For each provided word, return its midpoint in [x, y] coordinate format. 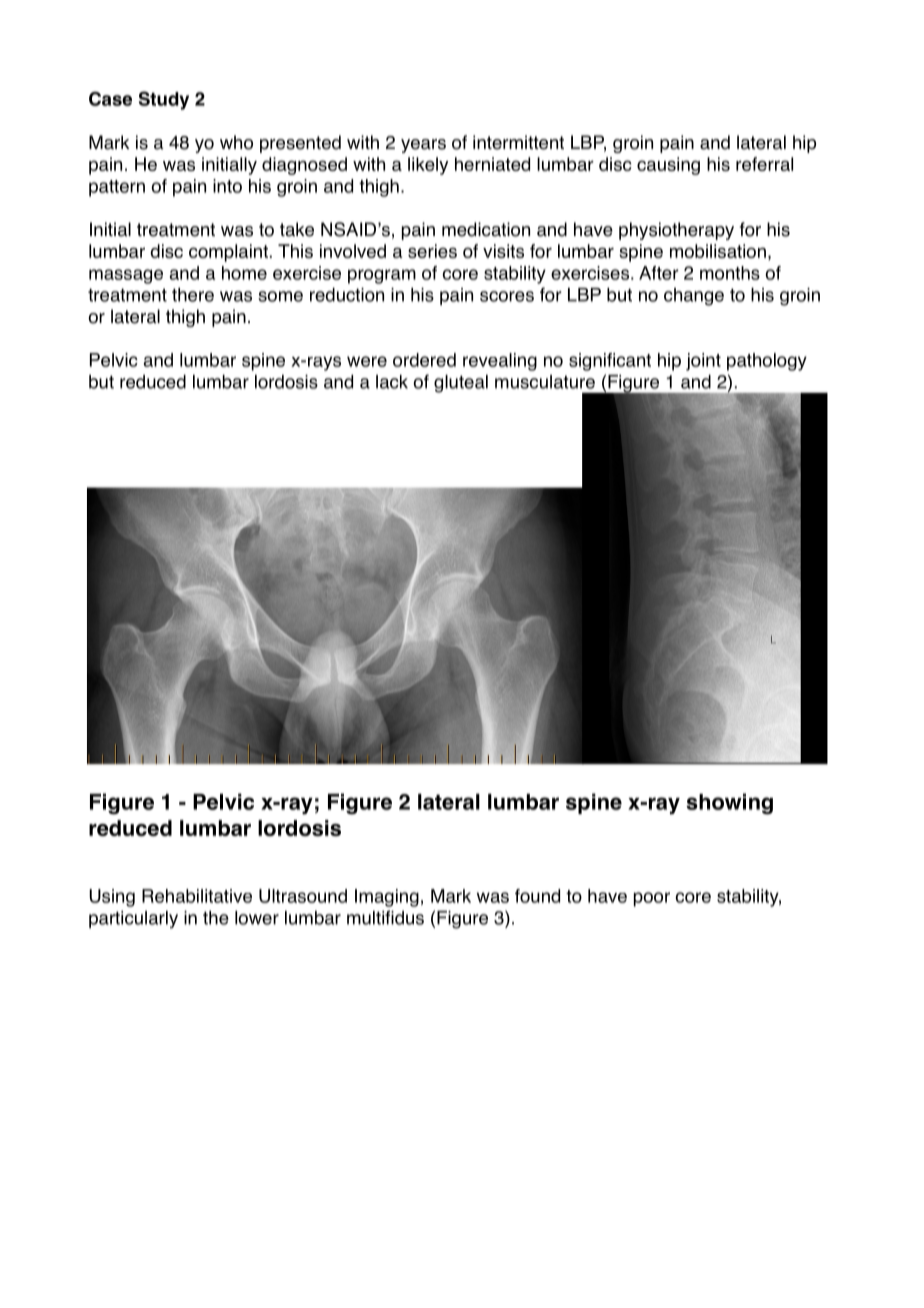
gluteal [461, 384]
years [423, 146]
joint [703, 362]
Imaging [387, 898]
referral [764, 164]
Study [164, 100]
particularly [133, 919]
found [537, 896]
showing [729, 804]
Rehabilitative [197, 896]
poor [652, 899]
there [193, 295]
